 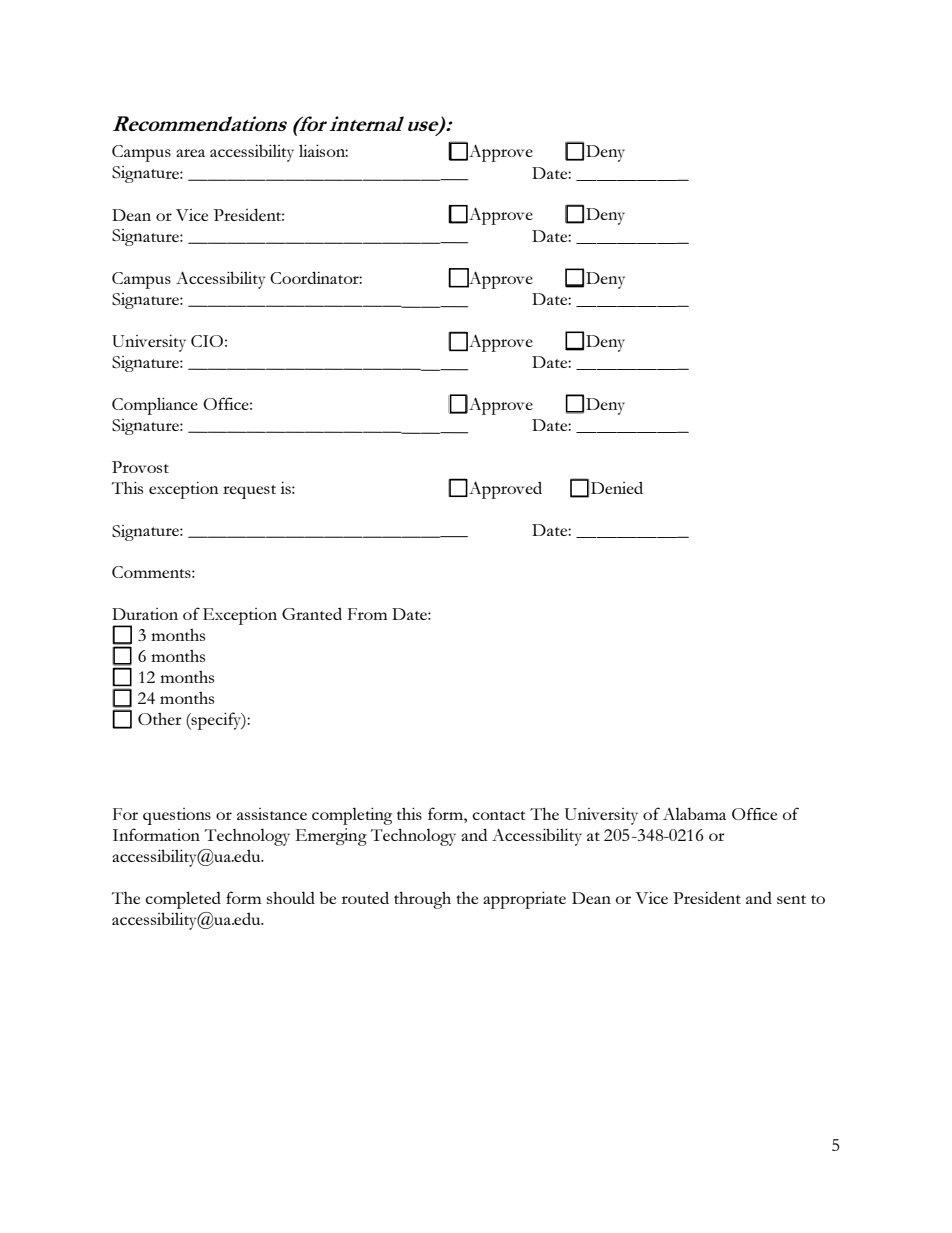 What do you see at coordinates (183, 900) in the image?
I see `completed` at bounding box center [183, 900].
